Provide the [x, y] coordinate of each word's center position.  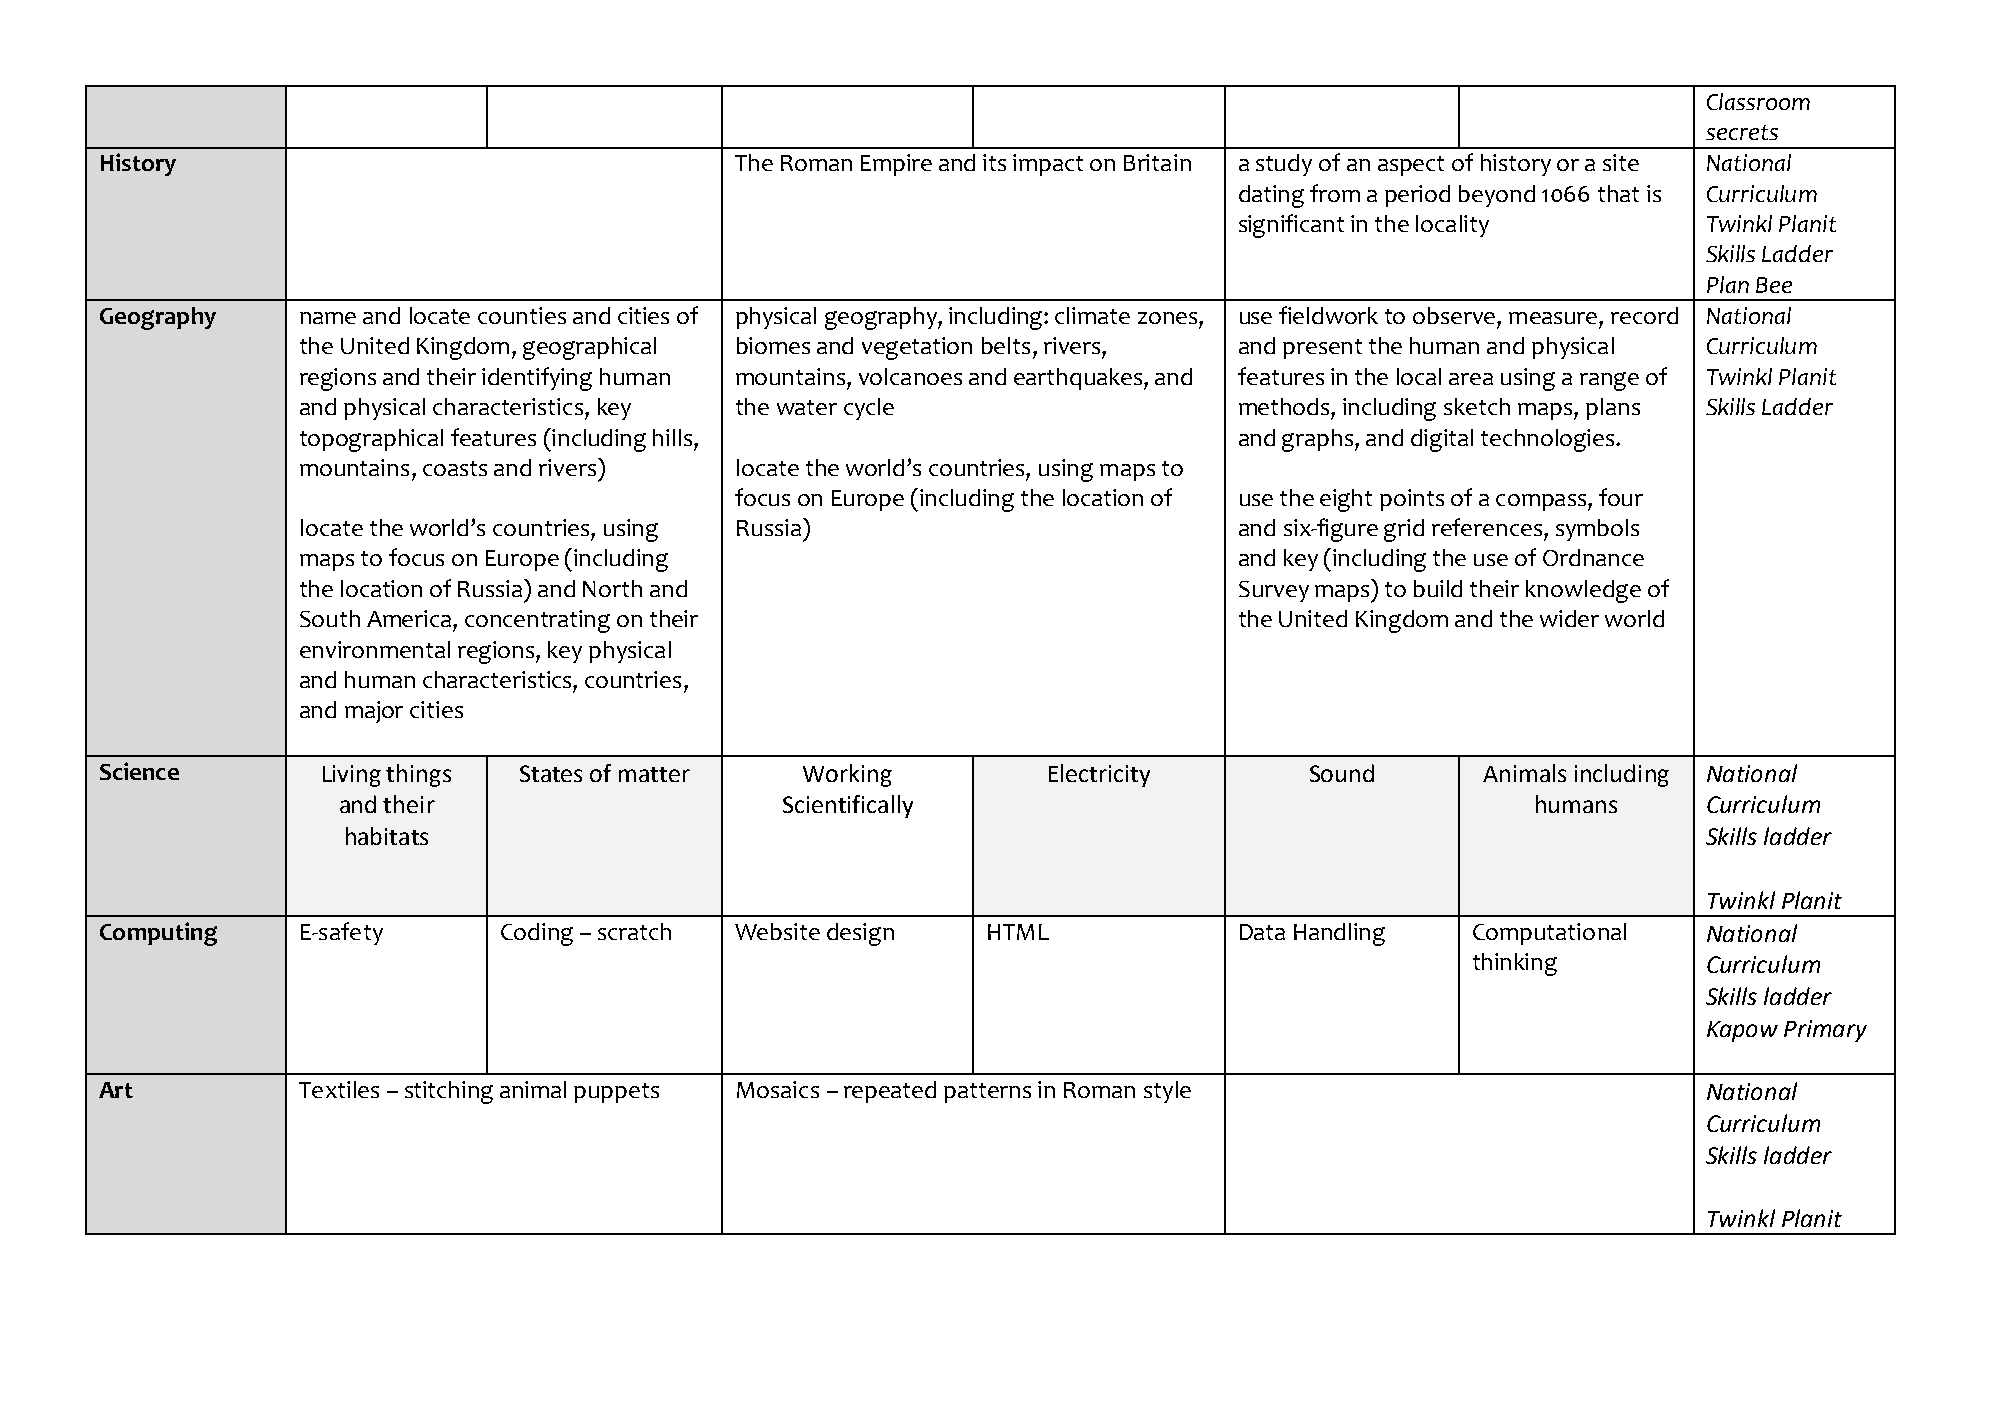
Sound [1342, 773]
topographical [371, 440]
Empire [896, 165]
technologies [1549, 440]
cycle [869, 409]
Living [352, 776]
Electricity [1099, 775]
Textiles [339, 1089]
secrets [1742, 132]
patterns [987, 1093]
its [994, 162]
